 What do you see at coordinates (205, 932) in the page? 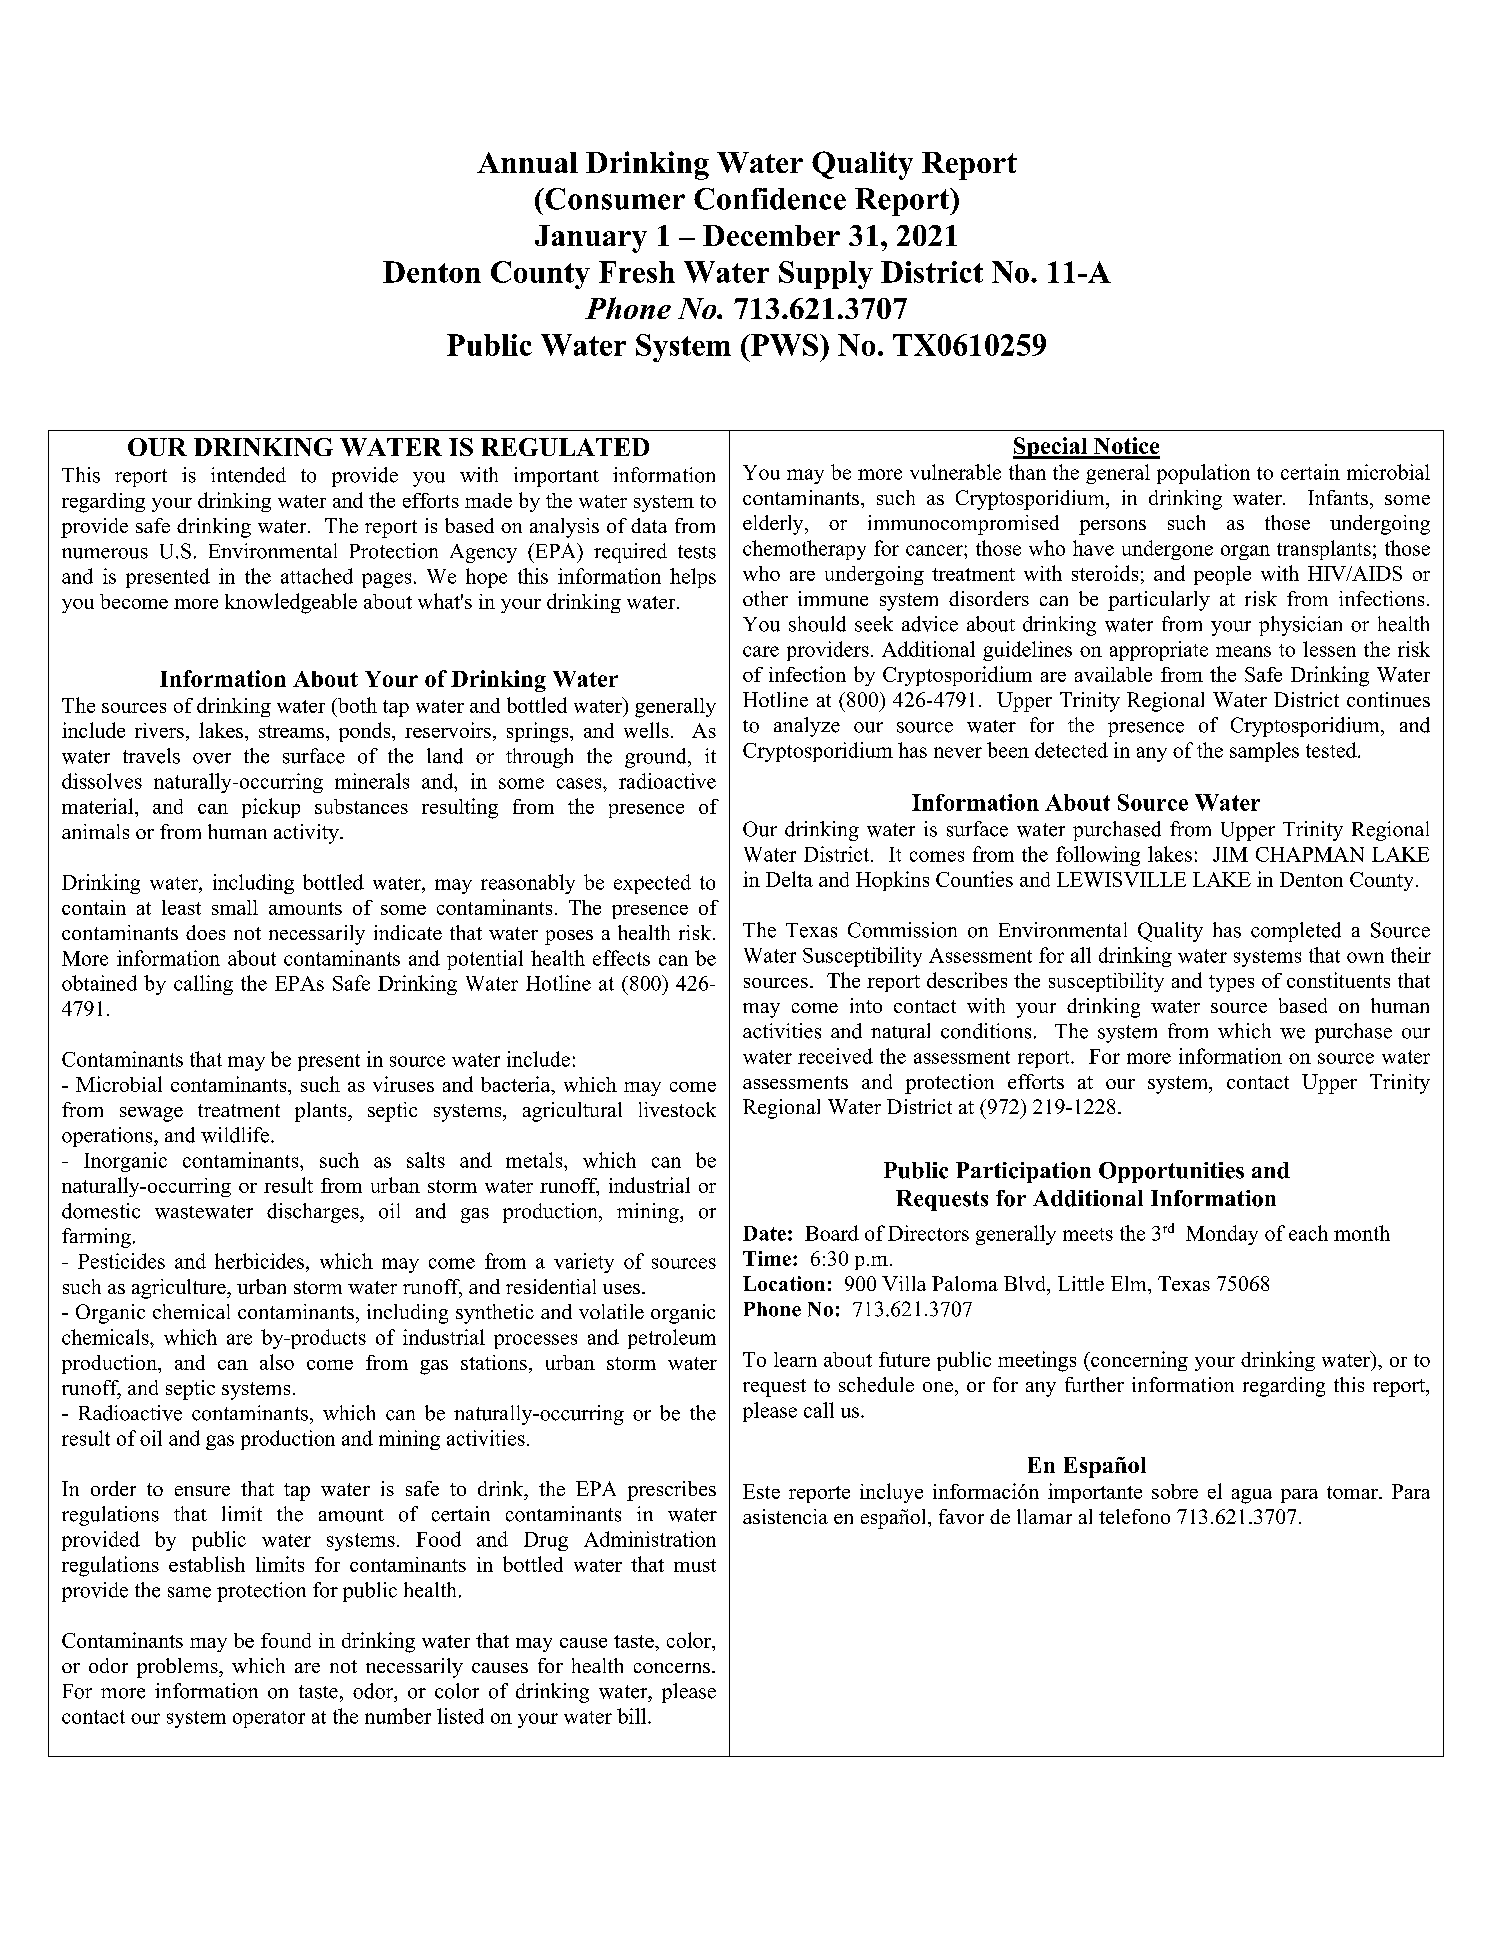
I see `does` at bounding box center [205, 932].
